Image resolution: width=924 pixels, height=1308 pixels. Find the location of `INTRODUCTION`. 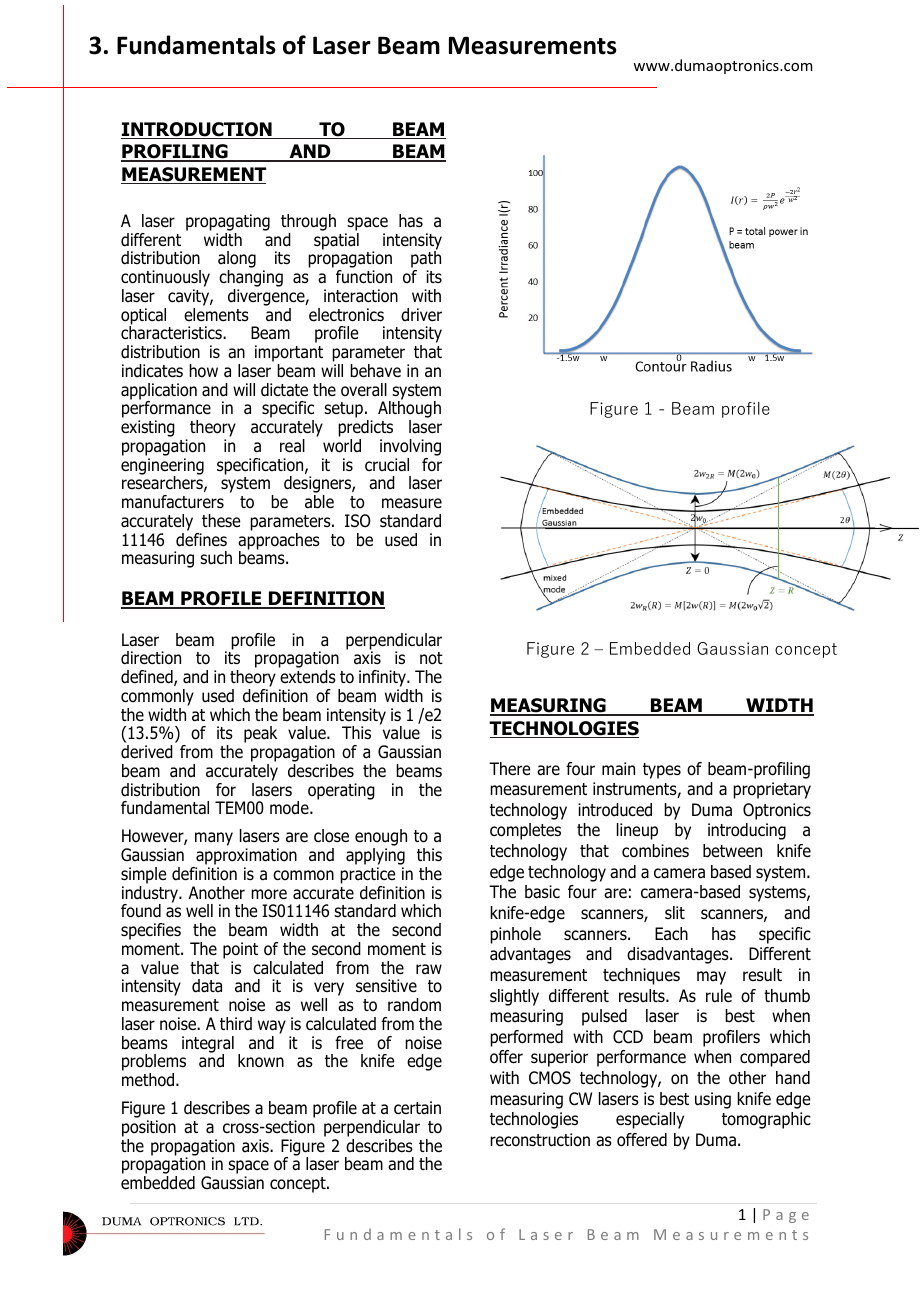

INTRODUCTION is located at coordinates (197, 130).
